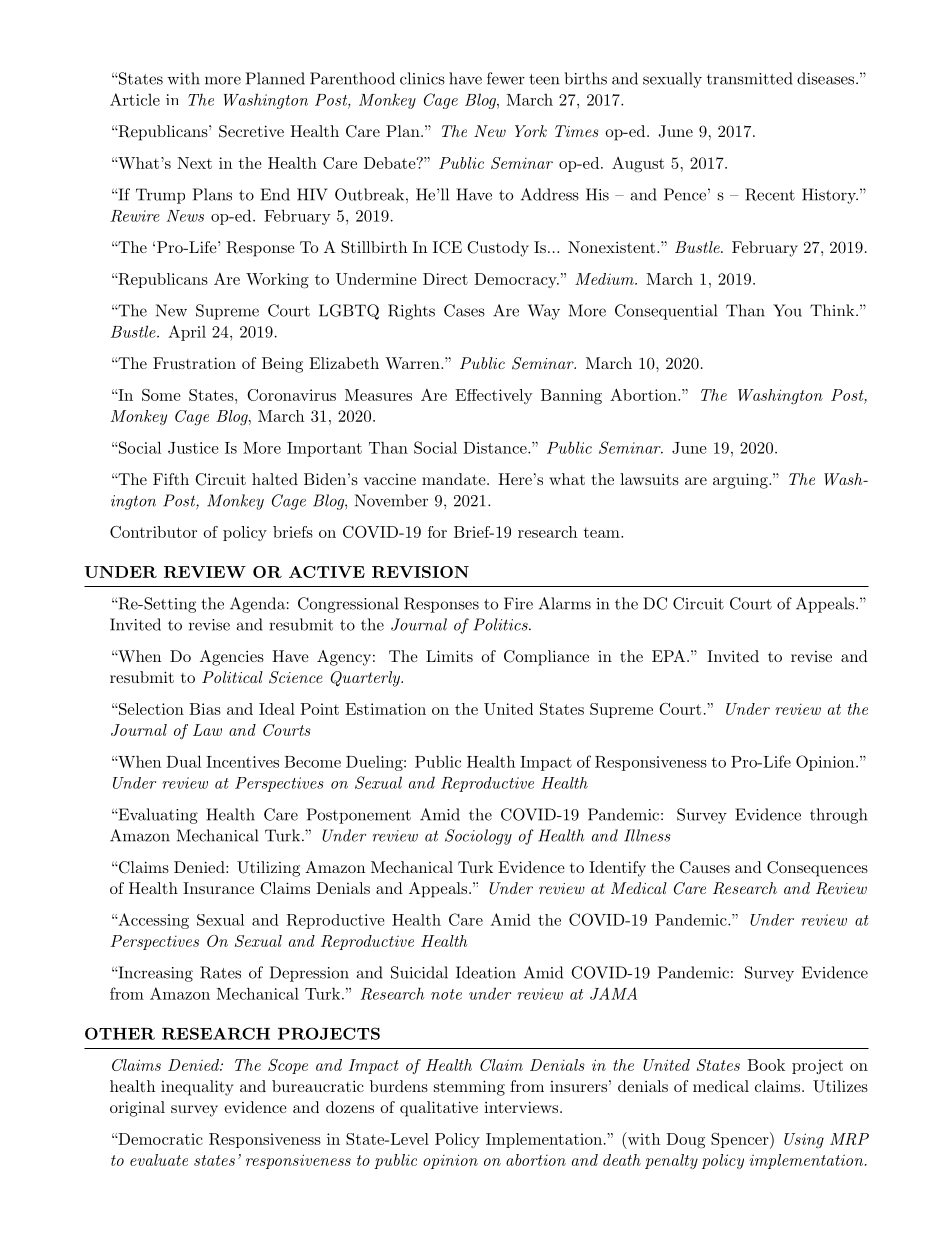 This document has width=952, height=1233. I want to click on fewer, so click(506, 78).
